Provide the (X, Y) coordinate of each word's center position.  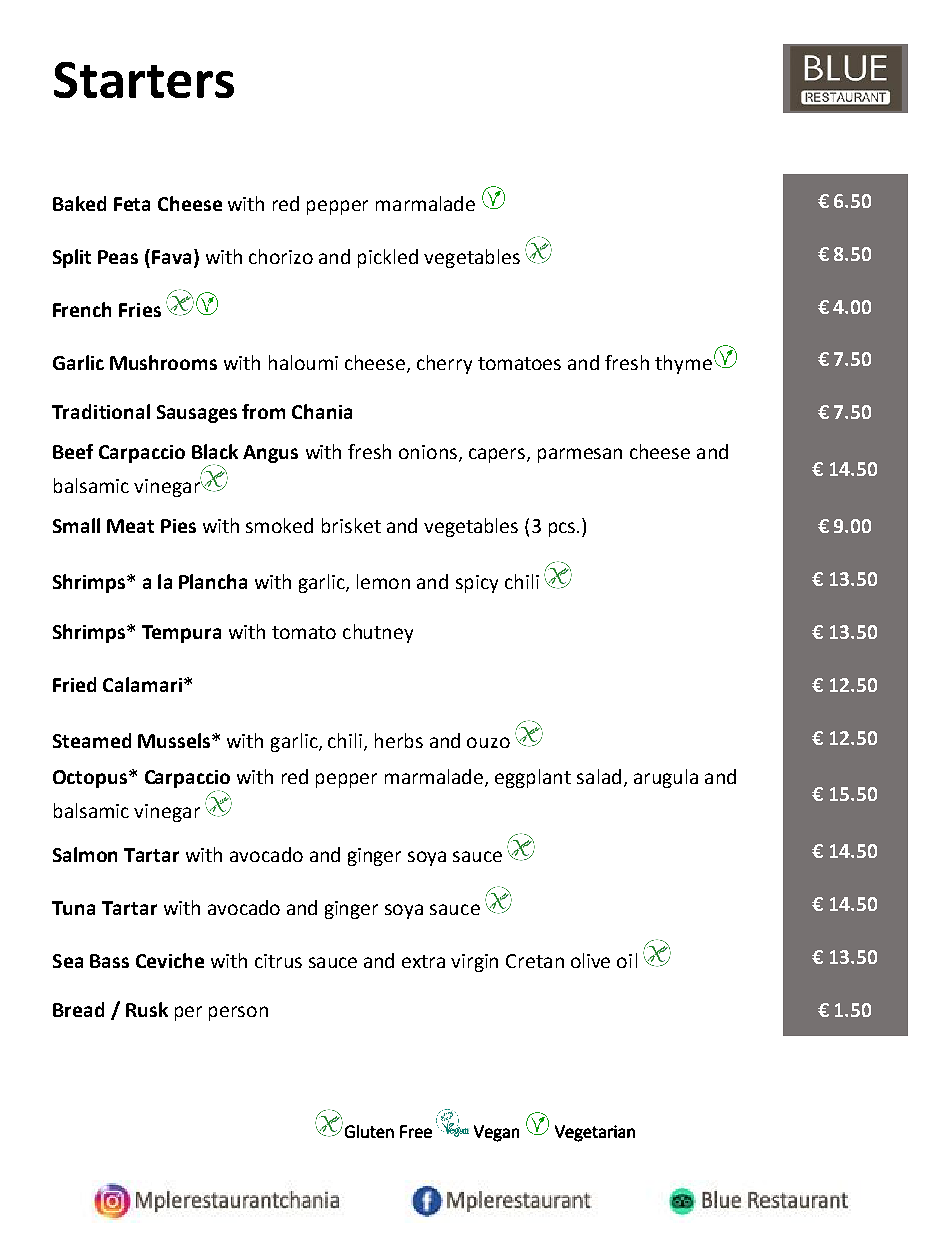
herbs (399, 740)
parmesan (580, 455)
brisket (351, 525)
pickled (388, 258)
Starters (144, 80)
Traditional (101, 411)
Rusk (147, 1009)
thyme (683, 364)
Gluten (369, 1131)
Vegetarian (595, 1133)
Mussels (174, 740)
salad (599, 776)
